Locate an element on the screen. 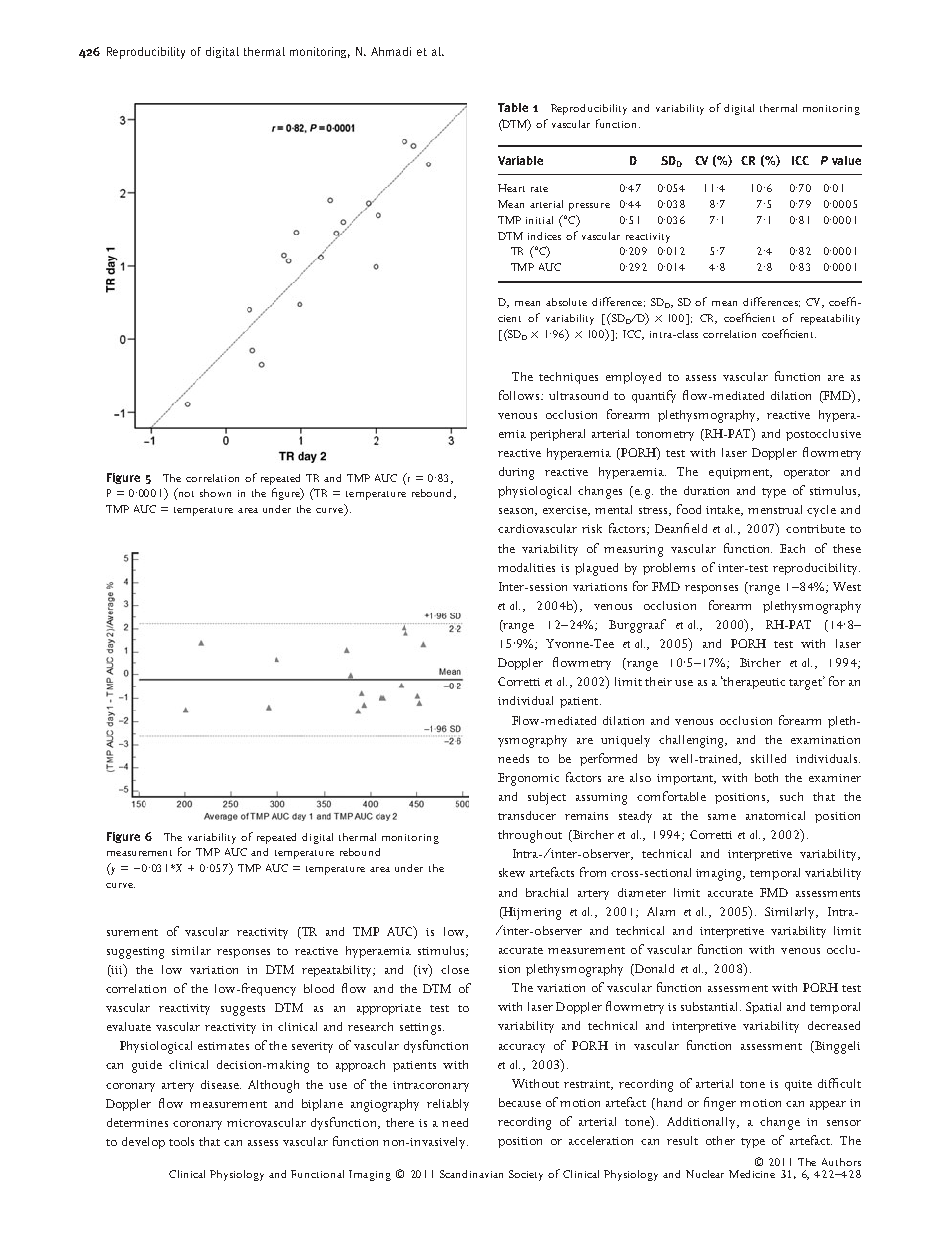  value is located at coordinates (846, 160).
